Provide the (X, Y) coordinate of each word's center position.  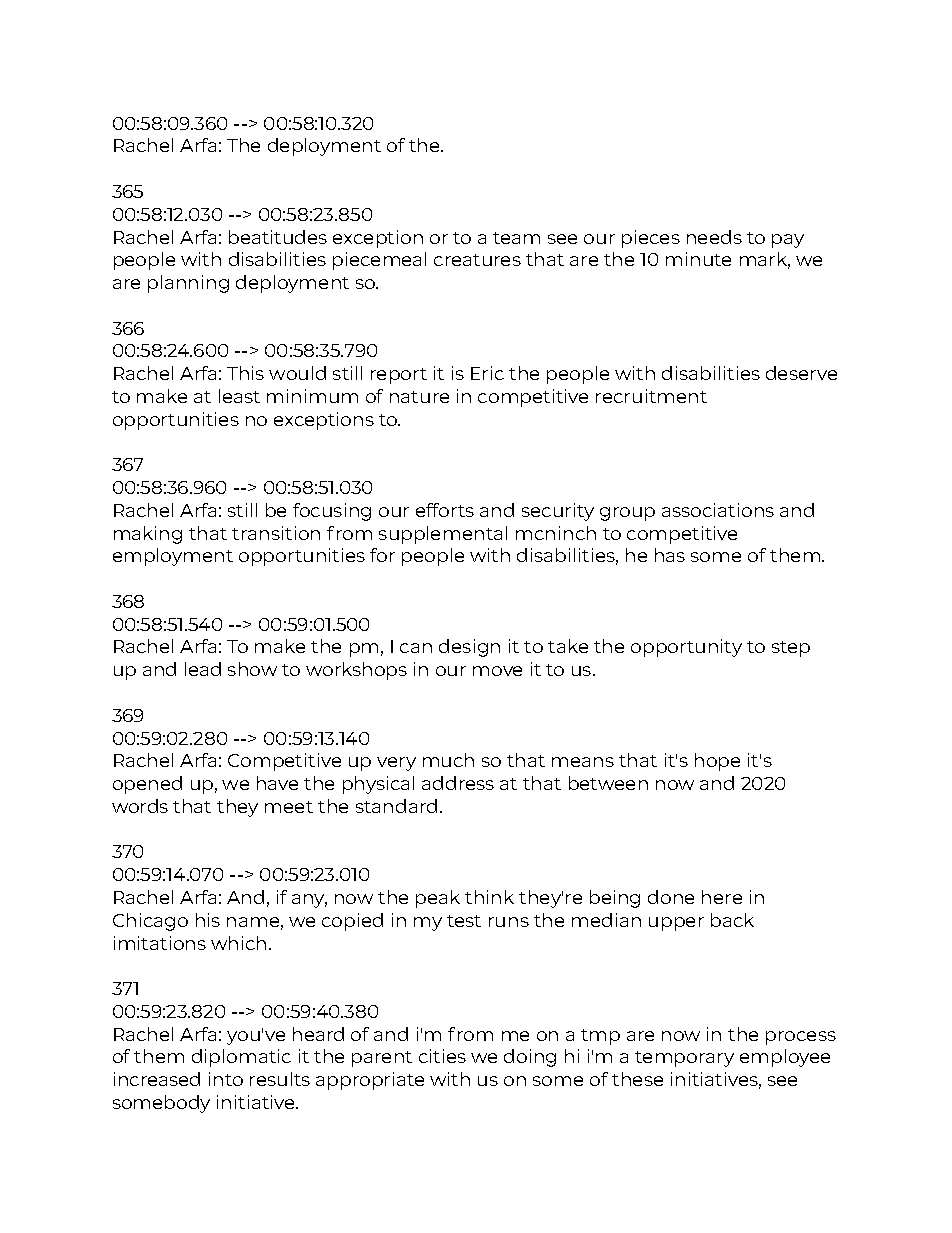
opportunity (686, 648)
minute (698, 259)
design (469, 648)
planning (188, 284)
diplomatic (241, 1058)
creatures (477, 260)
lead (203, 669)
